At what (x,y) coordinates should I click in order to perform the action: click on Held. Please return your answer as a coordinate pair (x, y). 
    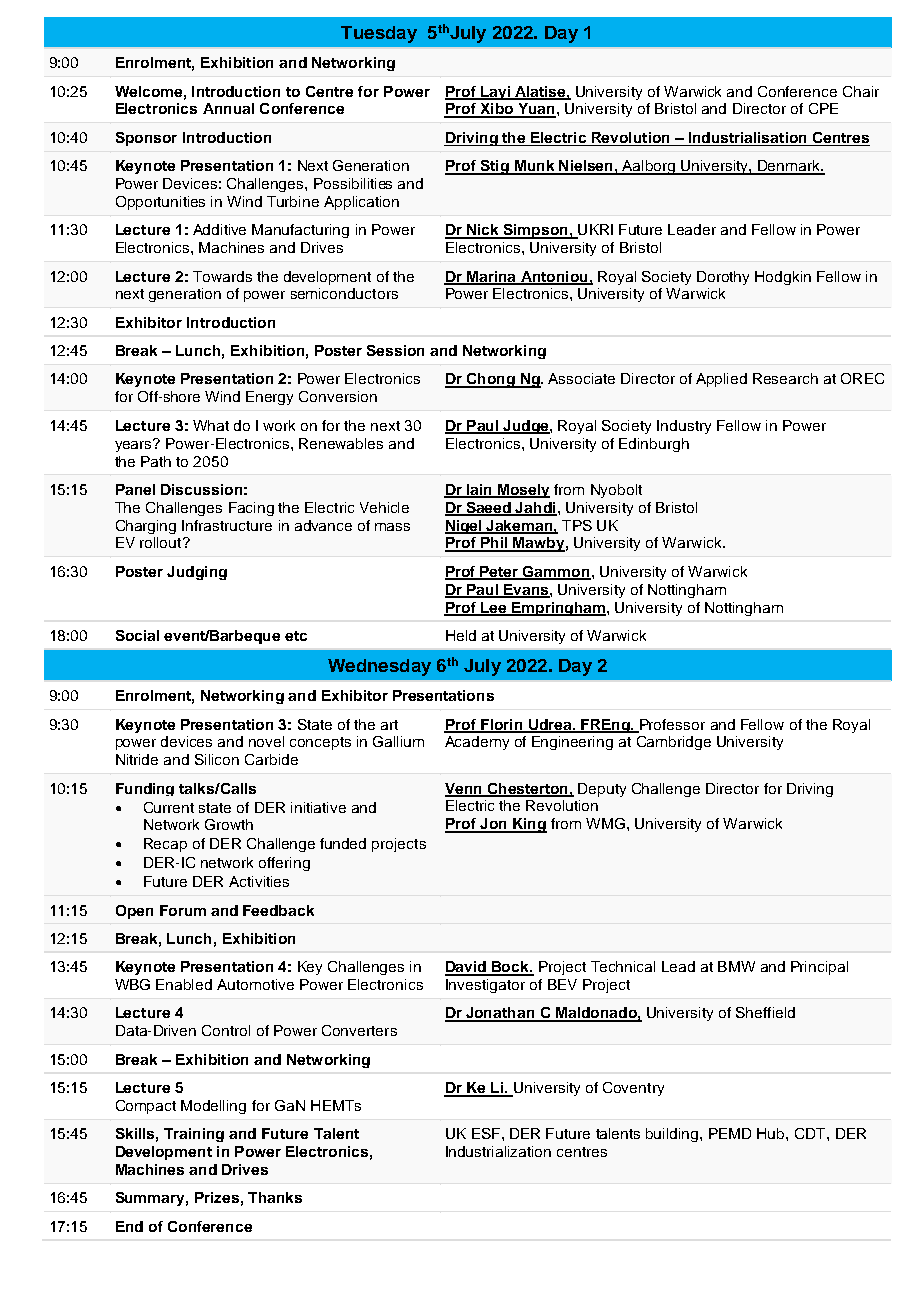
    Looking at the image, I should click on (461, 635).
